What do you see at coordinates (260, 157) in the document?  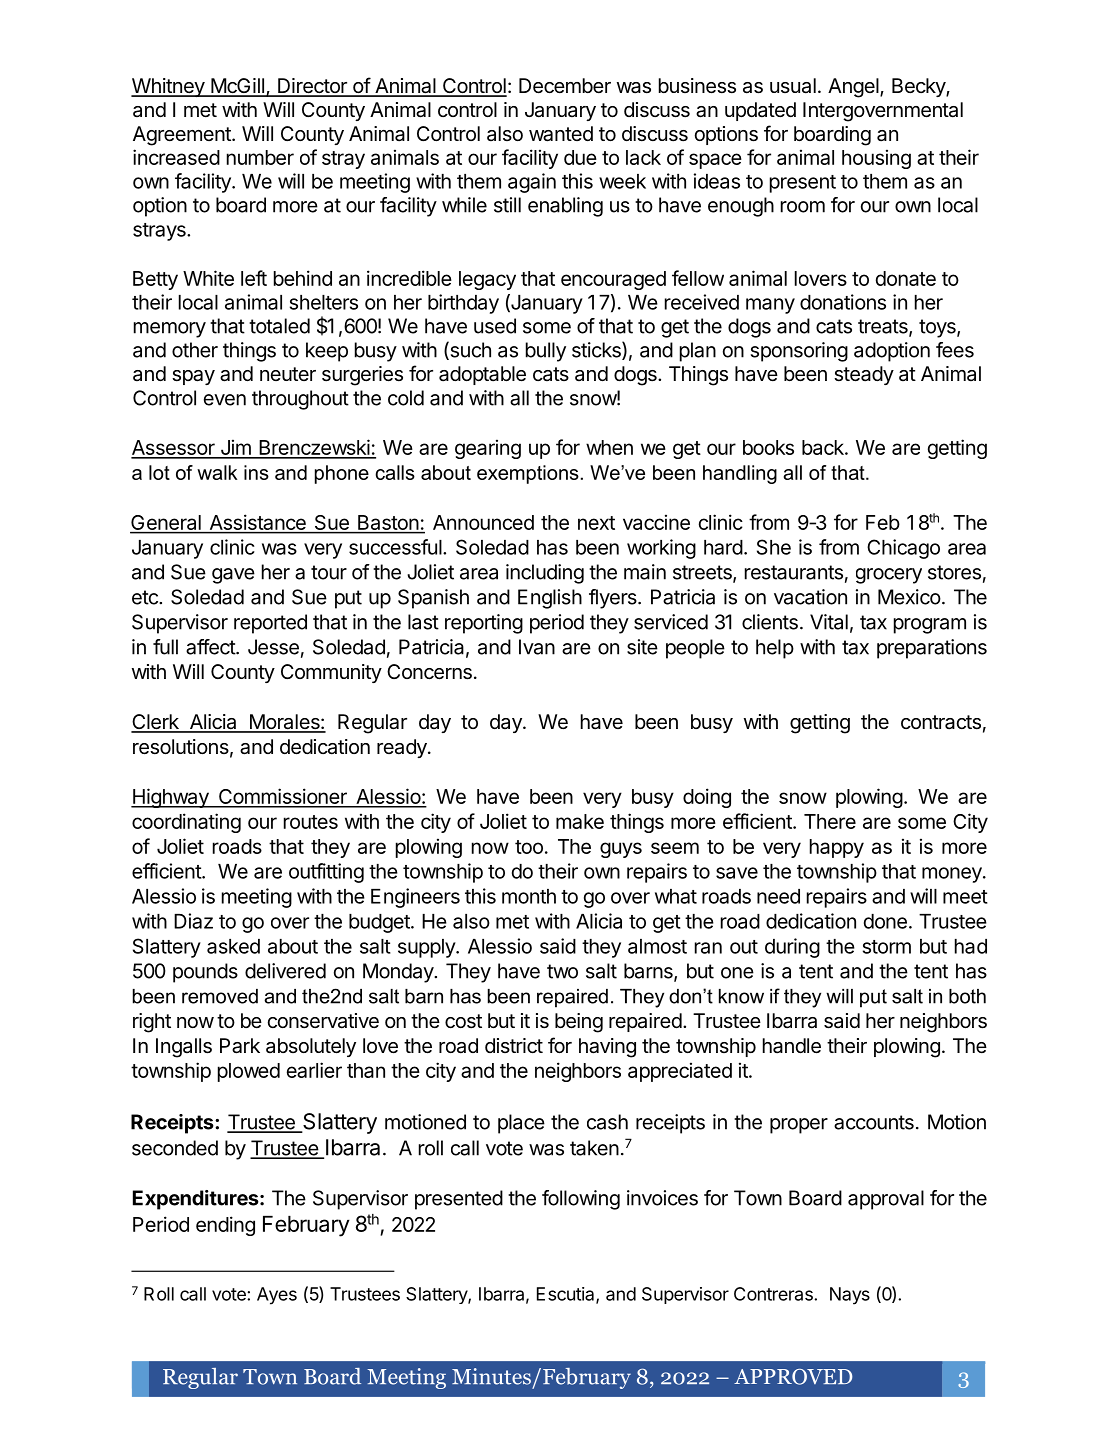 I see `number` at bounding box center [260, 157].
